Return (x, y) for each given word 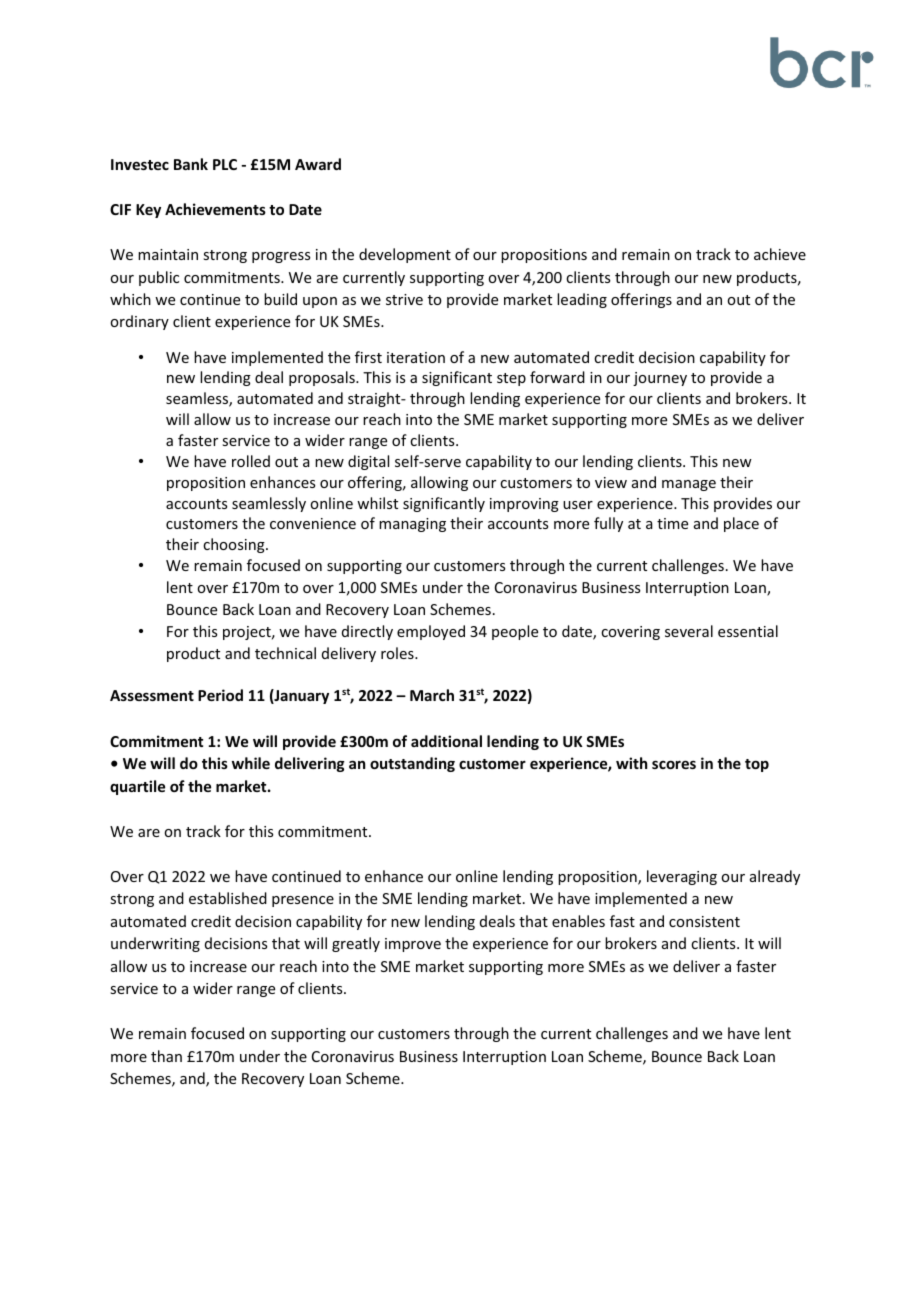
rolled (251, 461)
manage (689, 485)
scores (674, 764)
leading (582, 300)
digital (368, 462)
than (166, 1056)
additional (446, 741)
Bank (191, 164)
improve (413, 945)
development (405, 255)
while (251, 763)
